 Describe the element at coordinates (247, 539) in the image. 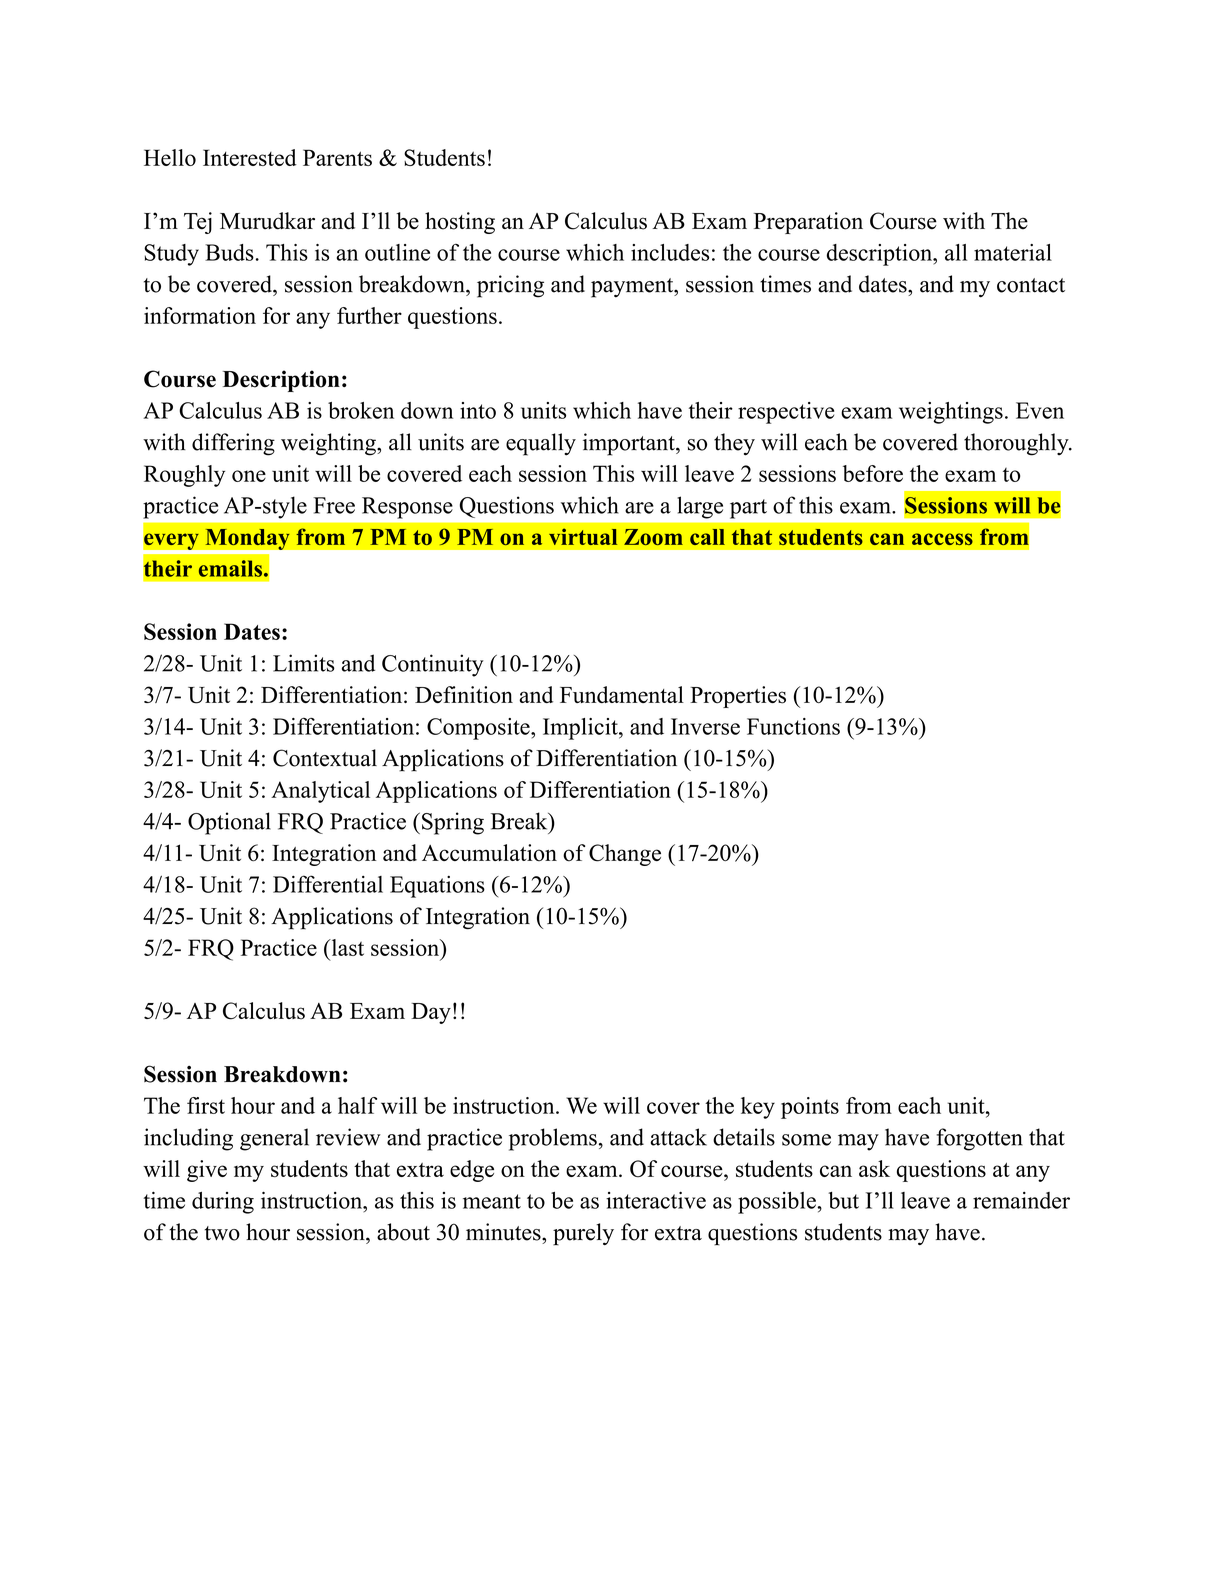

I see `Monday` at that location.
